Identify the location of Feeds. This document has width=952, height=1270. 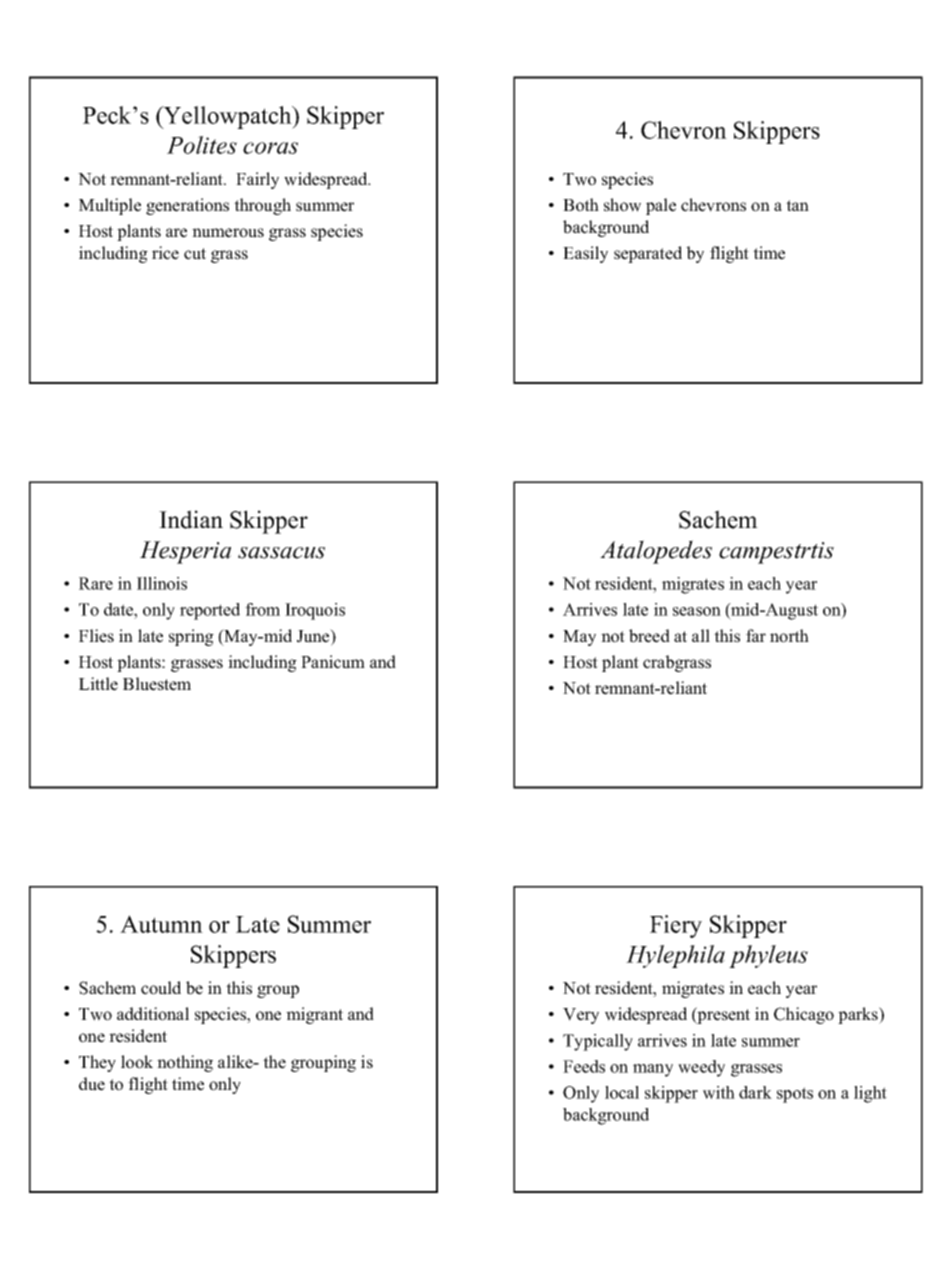
(584, 1066).
